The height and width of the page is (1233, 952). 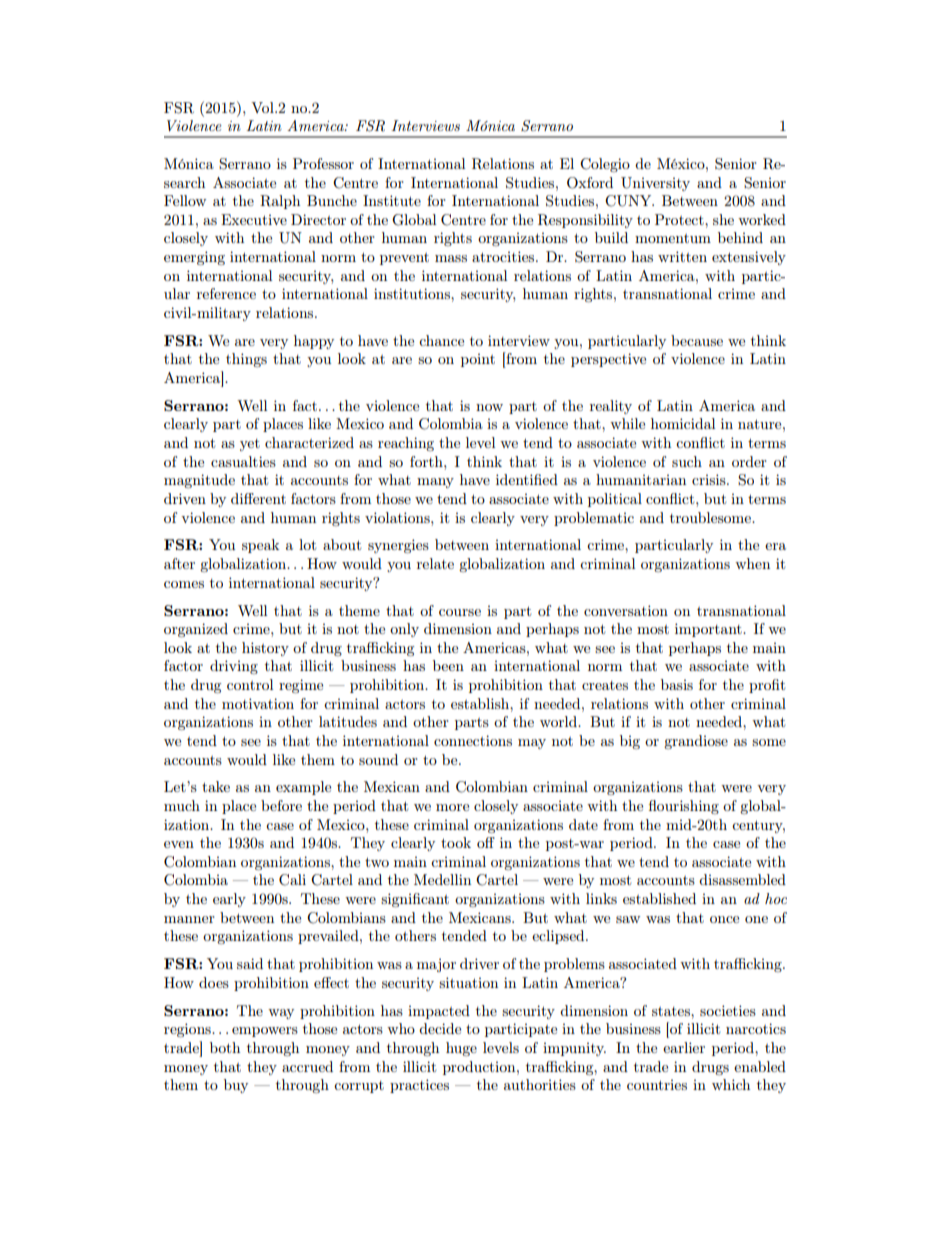 What do you see at coordinates (280, 202) in the page?
I see `Ralph` at bounding box center [280, 202].
